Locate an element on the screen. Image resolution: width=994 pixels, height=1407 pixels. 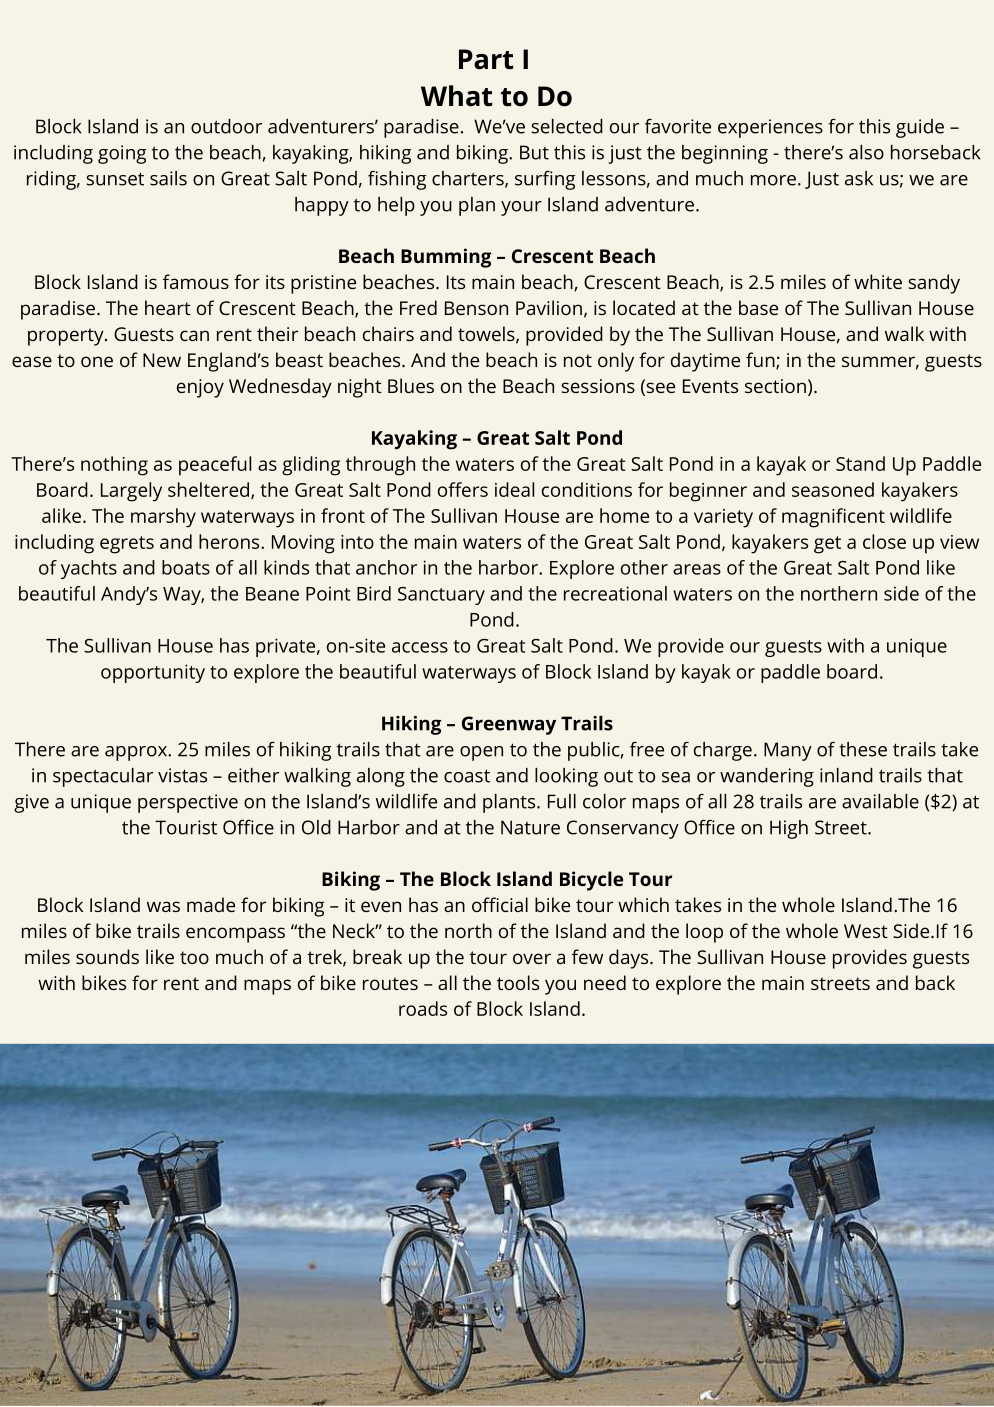
approx is located at coordinates (137, 753).
